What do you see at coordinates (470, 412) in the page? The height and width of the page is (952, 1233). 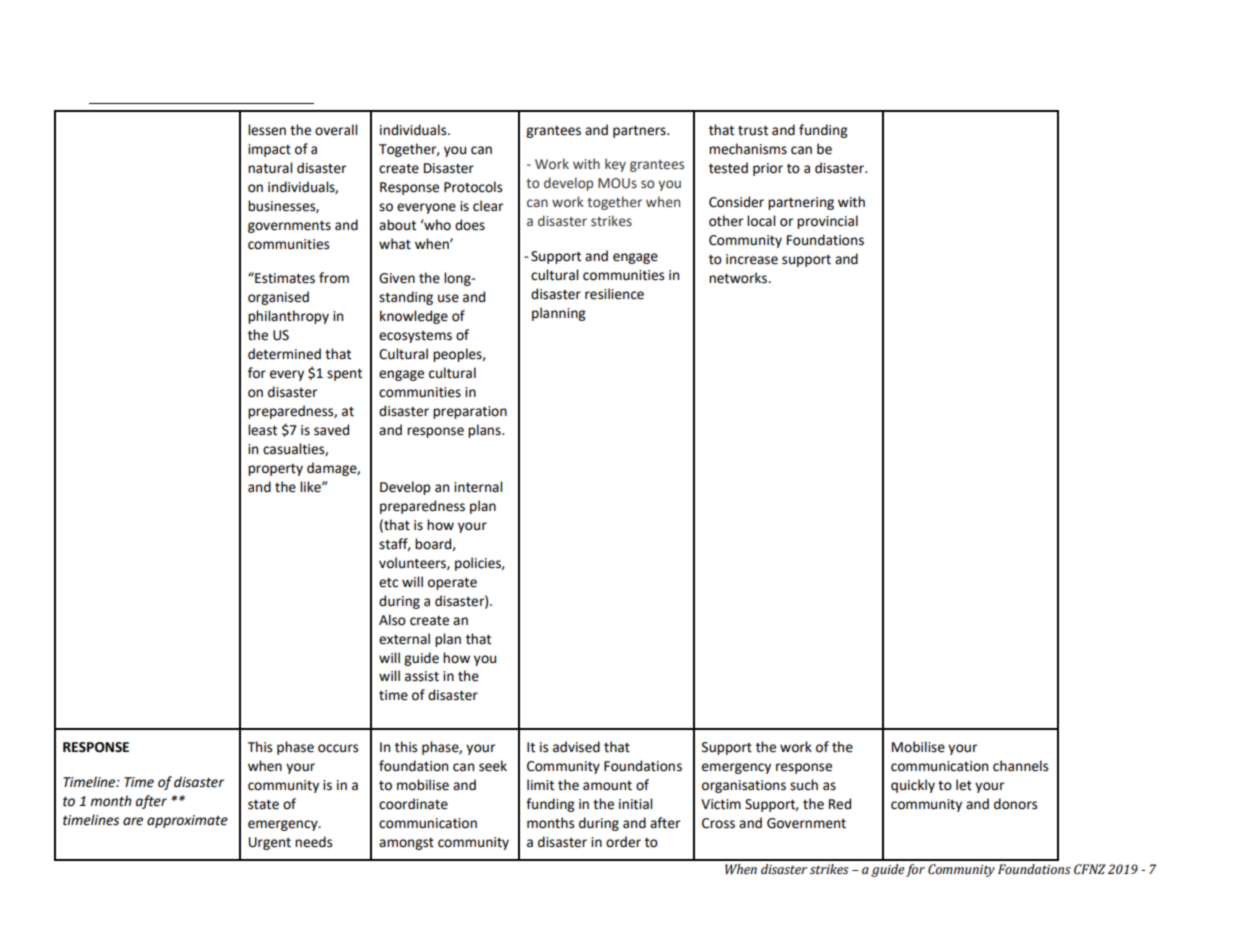 I see `preparation` at bounding box center [470, 412].
